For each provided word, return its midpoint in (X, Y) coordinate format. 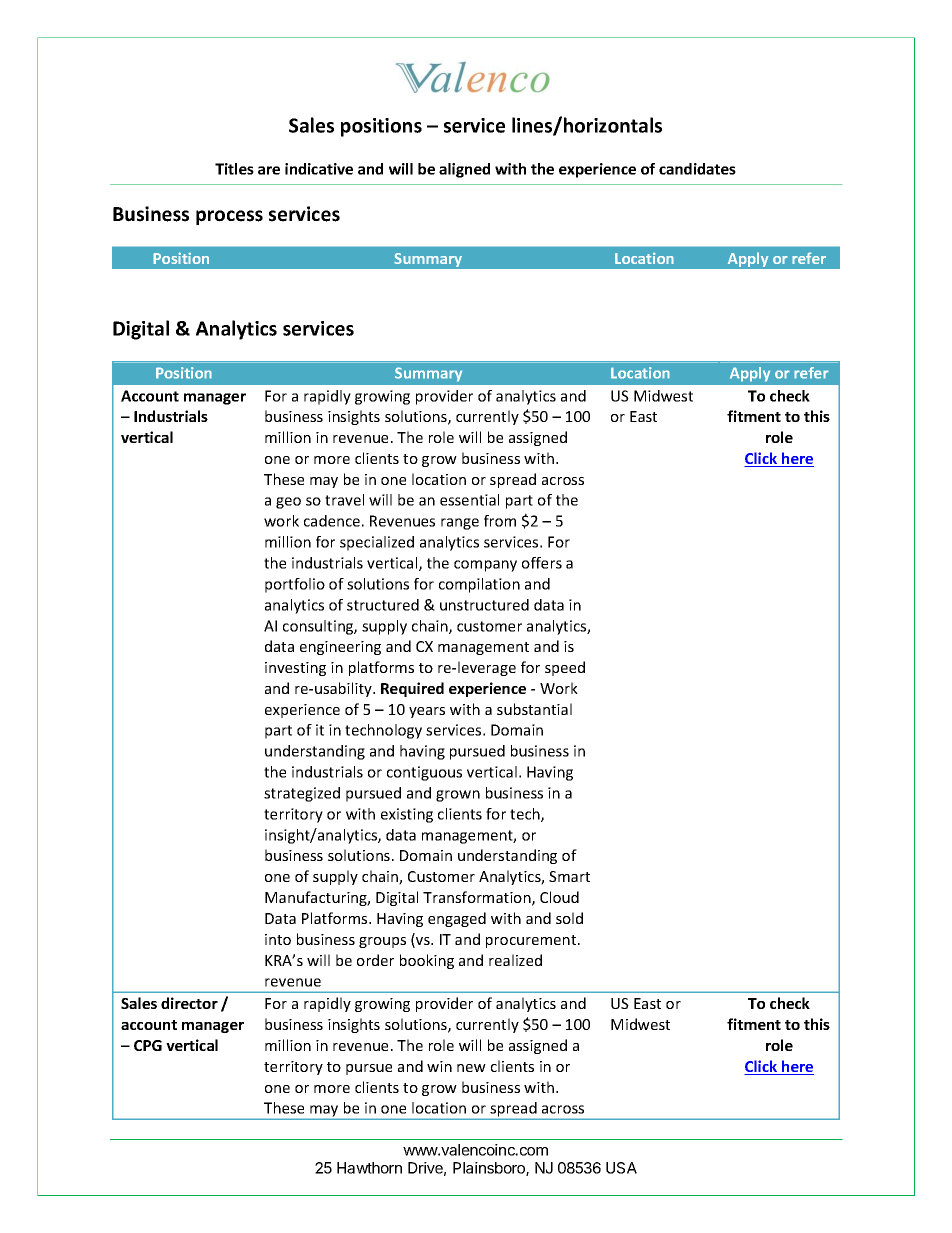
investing (295, 669)
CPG (148, 1045)
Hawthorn (369, 1168)
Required (412, 689)
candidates (697, 169)
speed (565, 668)
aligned (464, 170)
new (471, 1068)
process (229, 217)
